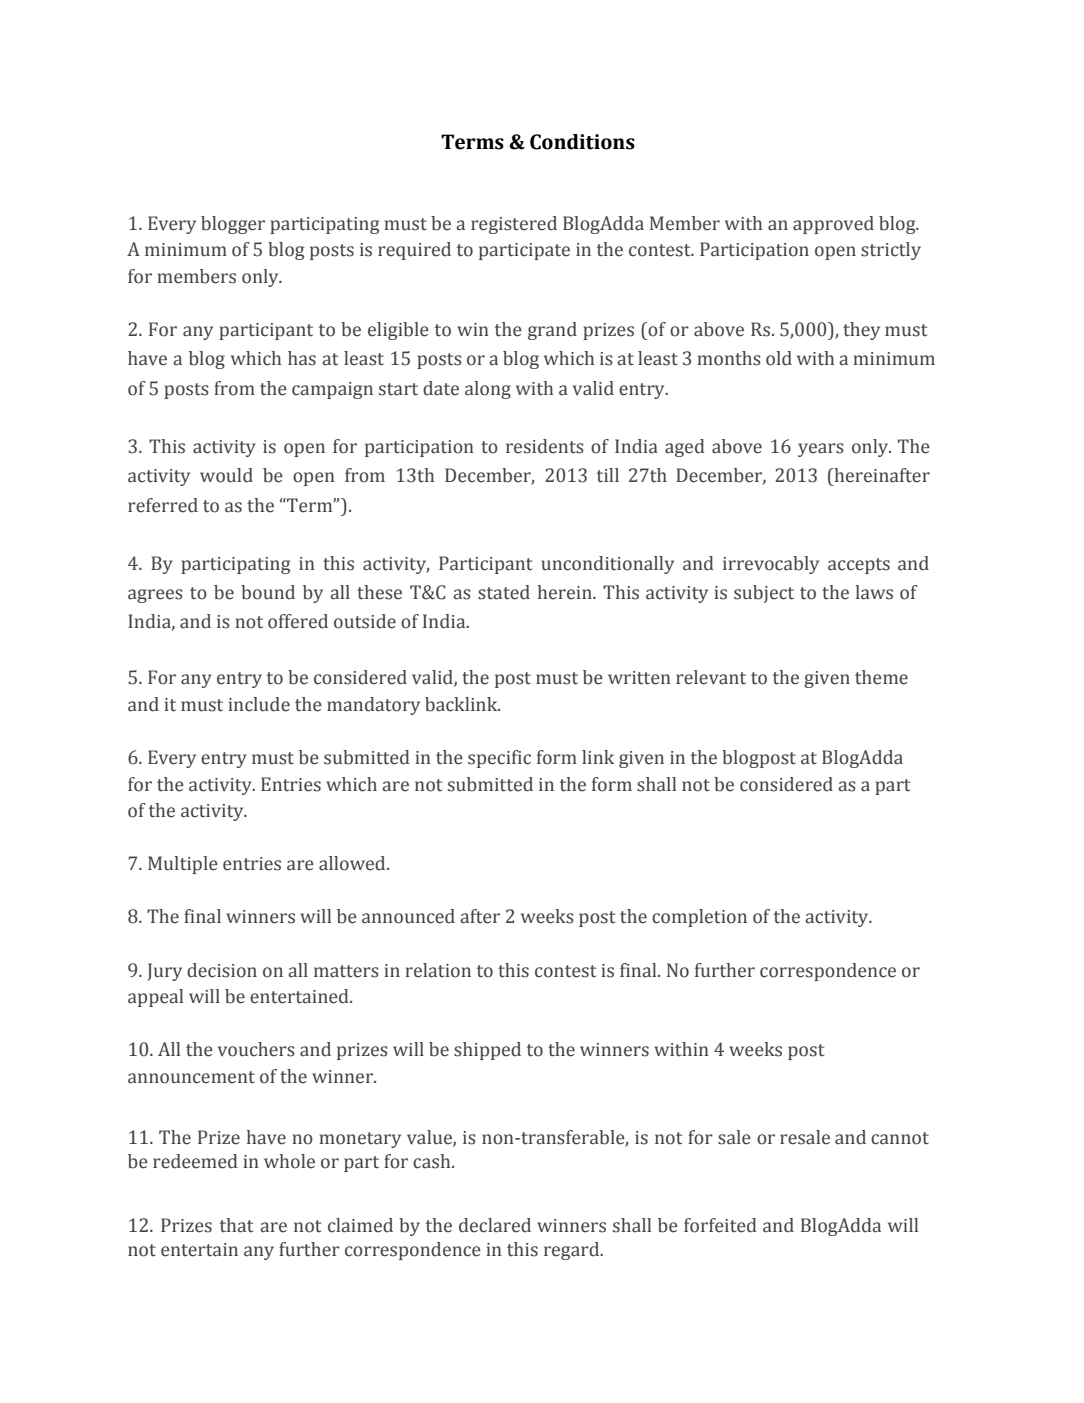  I want to click on approved, so click(833, 225).
